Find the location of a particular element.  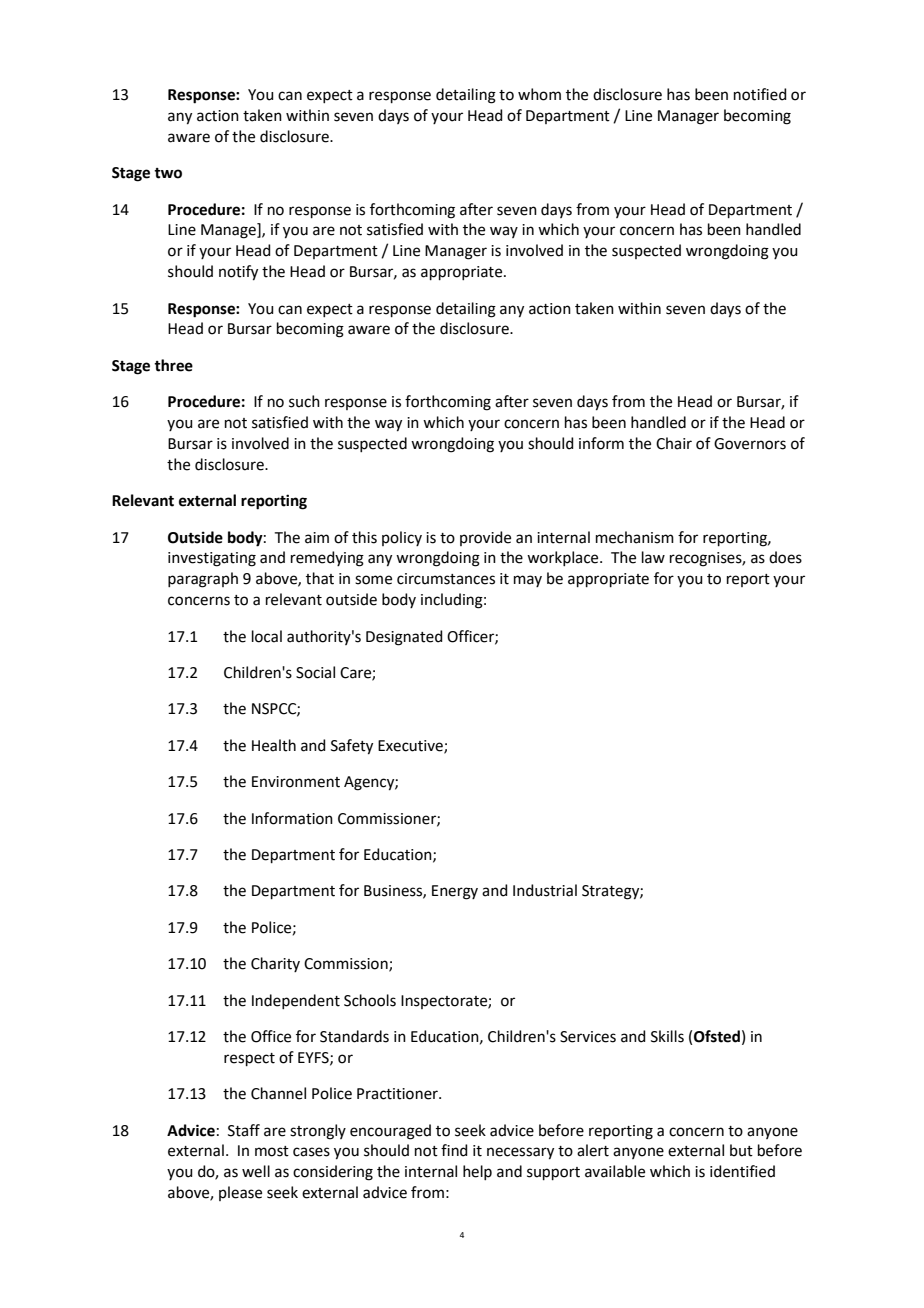

two is located at coordinates (168, 173).
